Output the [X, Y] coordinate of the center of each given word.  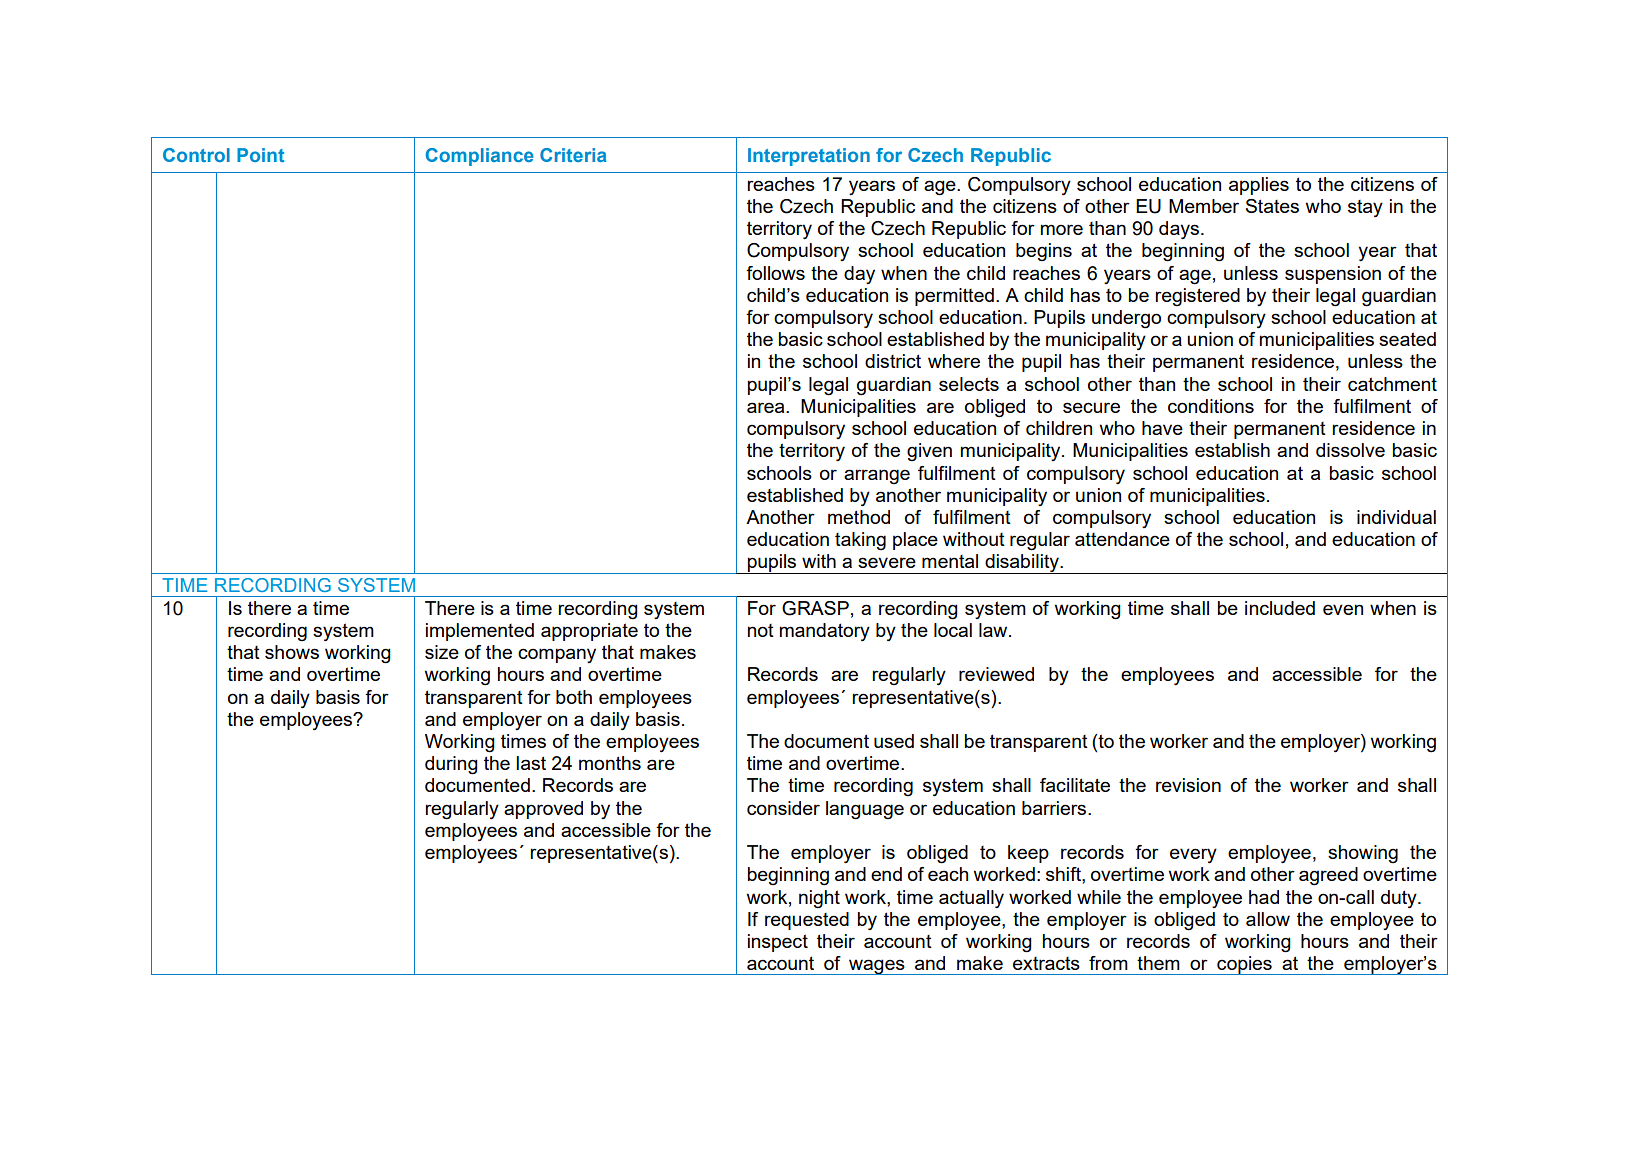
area [767, 407]
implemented [480, 632]
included [1280, 608]
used [894, 741]
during [451, 765]
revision [1188, 785]
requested [807, 921]
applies [1259, 186]
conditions [1211, 406]
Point [260, 155]
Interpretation [809, 157]
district [893, 361]
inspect [778, 943]
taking [860, 541]
